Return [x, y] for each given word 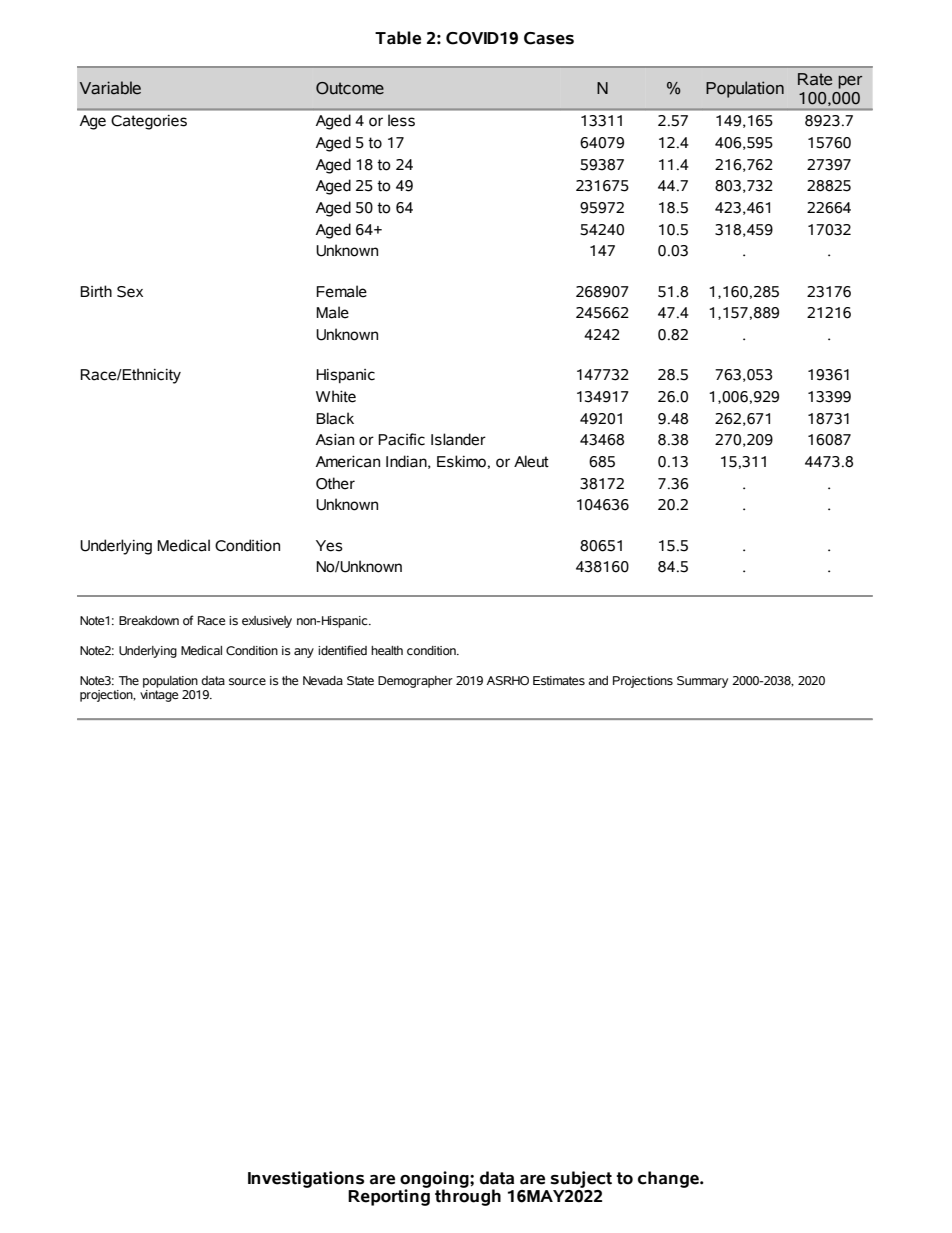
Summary [702, 682]
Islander [458, 439]
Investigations [306, 1179]
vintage [159, 696]
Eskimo [461, 461]
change [669, 1179]
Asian [335, 439]
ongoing [435, 1180]
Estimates [559, 681]
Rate [815, 79]
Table [398, 38]
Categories [149, 122]
